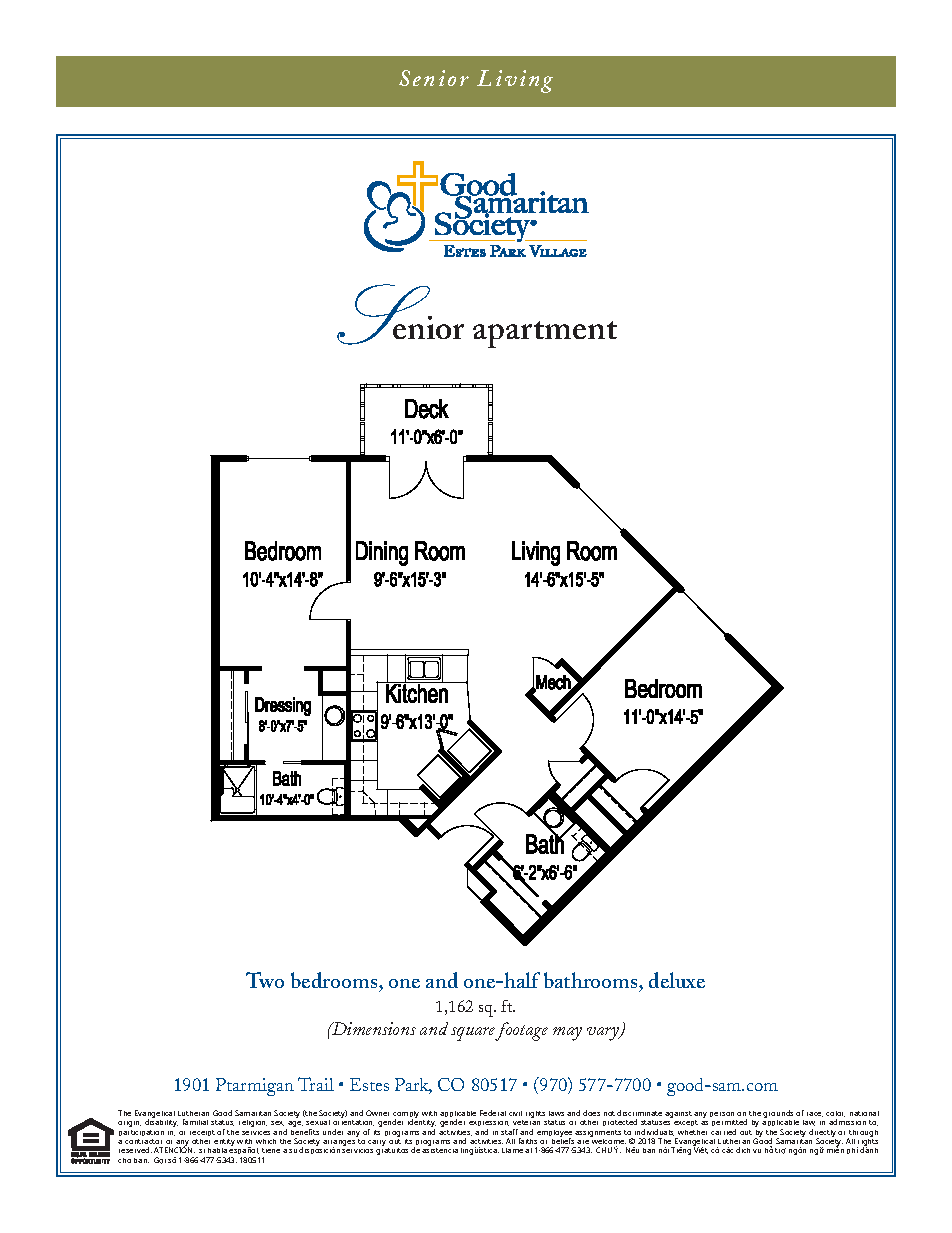 The image size is (952, 1233). What do you see at coordinates (265, 980) in the image?
I see `Two` at bounding box center [265, 980].
